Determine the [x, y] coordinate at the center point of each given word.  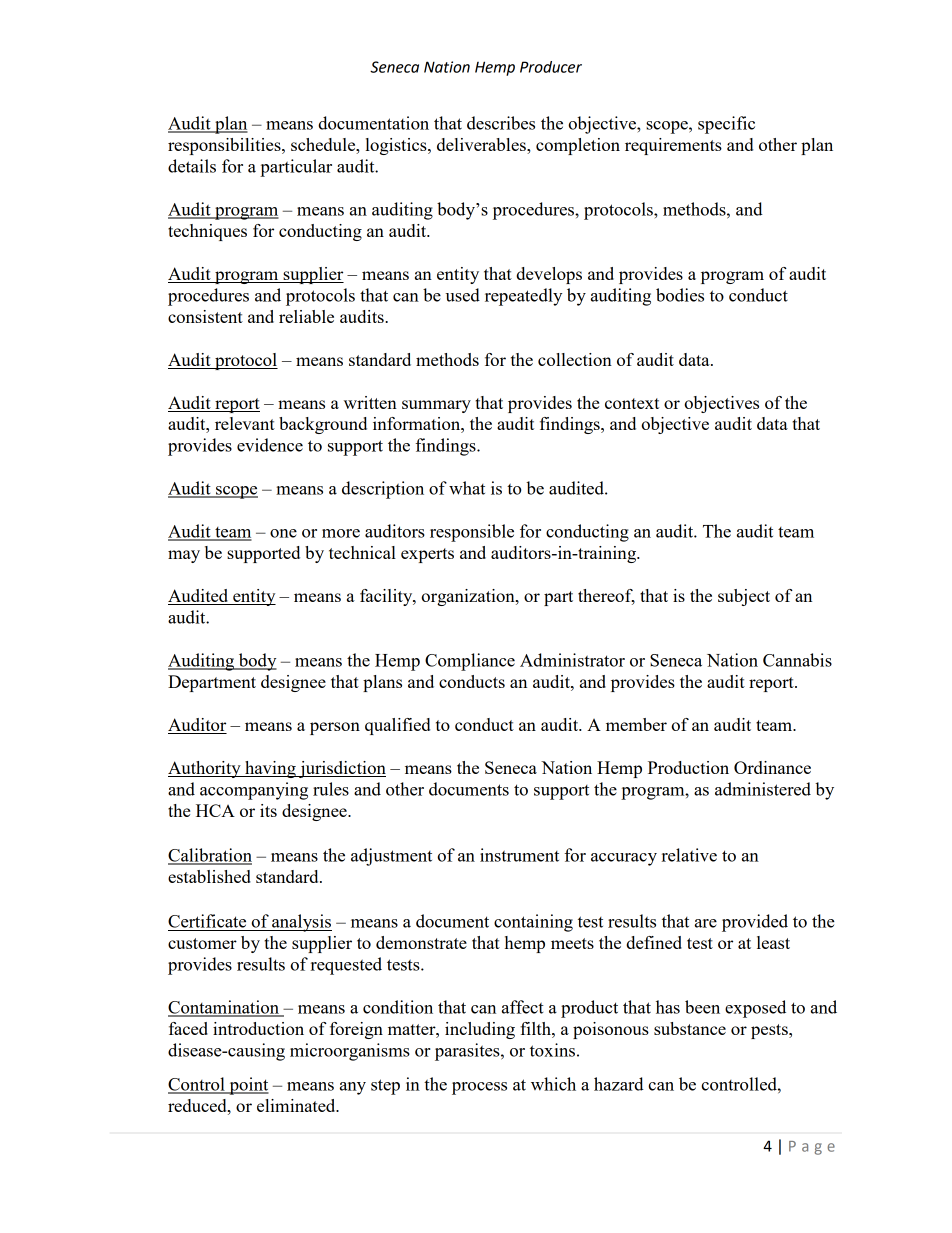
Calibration [210, 856]
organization [469, 597]
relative [689, 855]
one [283, 533]
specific [726, 125]
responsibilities [225, 146]
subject [744, 597]
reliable [306, 316]
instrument [519, 855]
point [248, 1086]
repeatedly [523, 297]
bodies [680, 295]
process [479, 1088]
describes [501, 123]
